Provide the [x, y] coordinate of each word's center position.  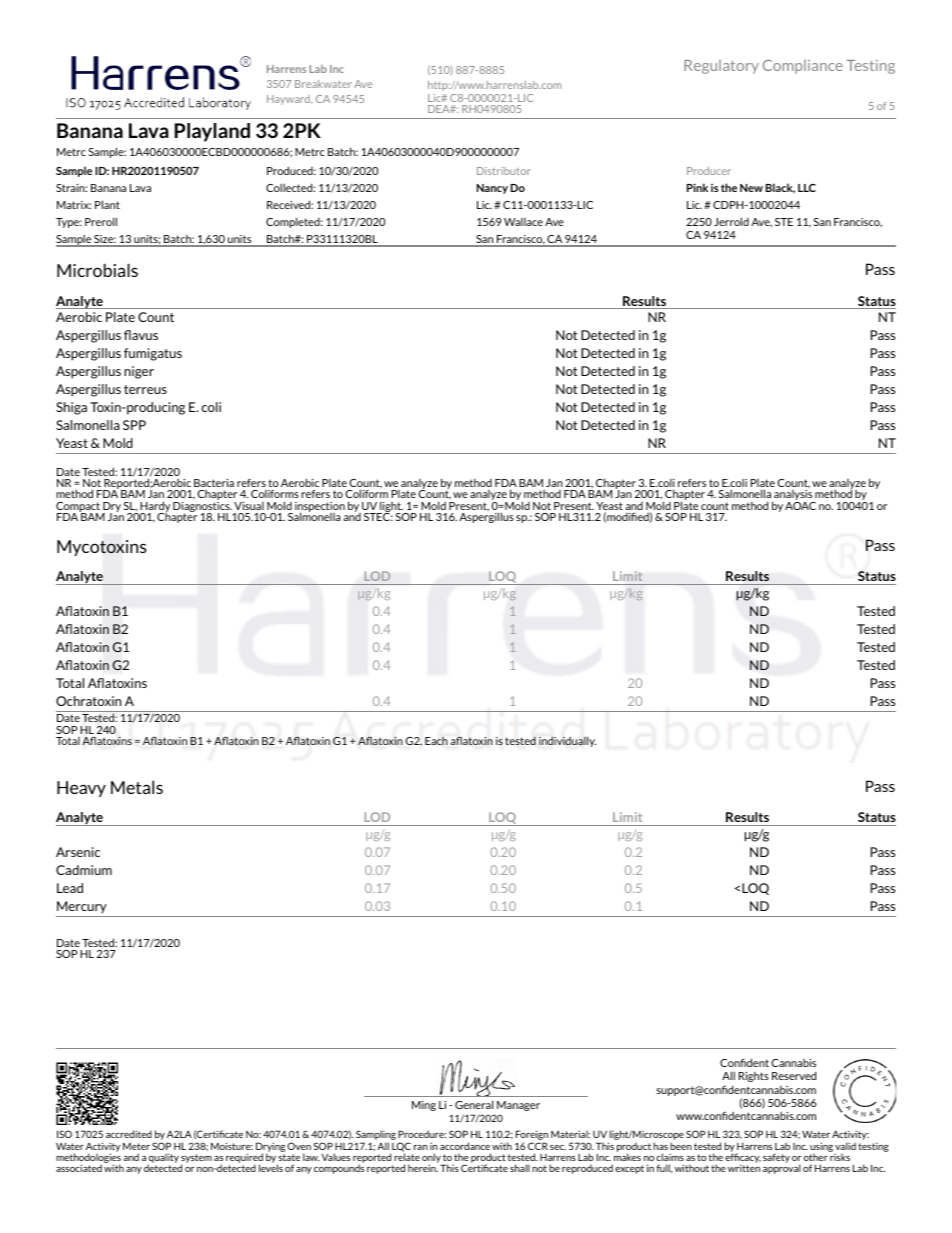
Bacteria [214, 483]
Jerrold [731, 221]
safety [776, 1158]
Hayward [289, 100]
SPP [134, 425]
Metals [137, 787]
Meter [136, 1146]
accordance [465, 1146]
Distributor [504, 171]
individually [567, 741]
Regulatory [721, 67]
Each [436, 741]
